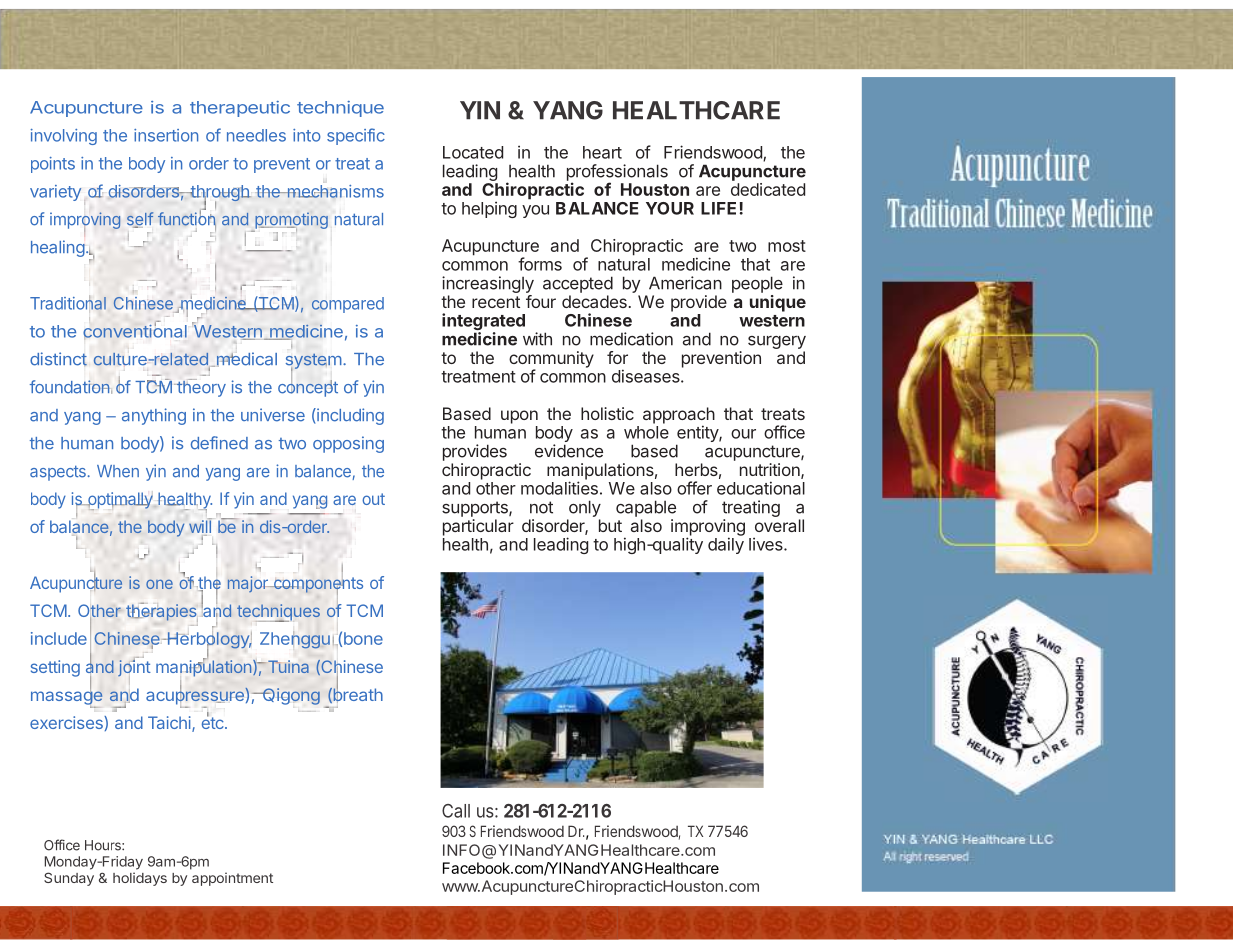 This screenshot has width=1233, height=952. I want to click on components, so click(317, 586).
